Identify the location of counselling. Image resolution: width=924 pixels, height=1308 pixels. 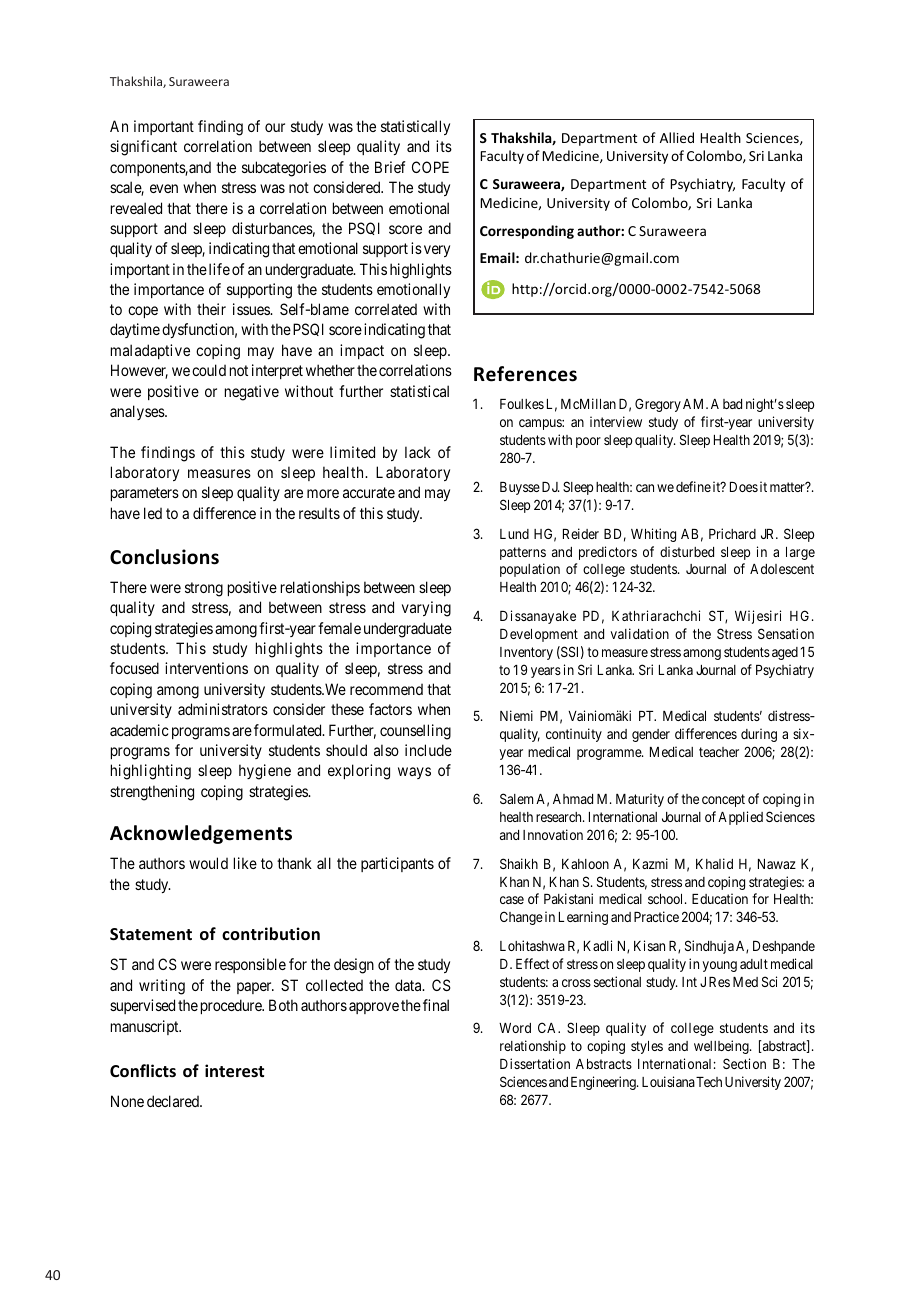
(415, 732).
